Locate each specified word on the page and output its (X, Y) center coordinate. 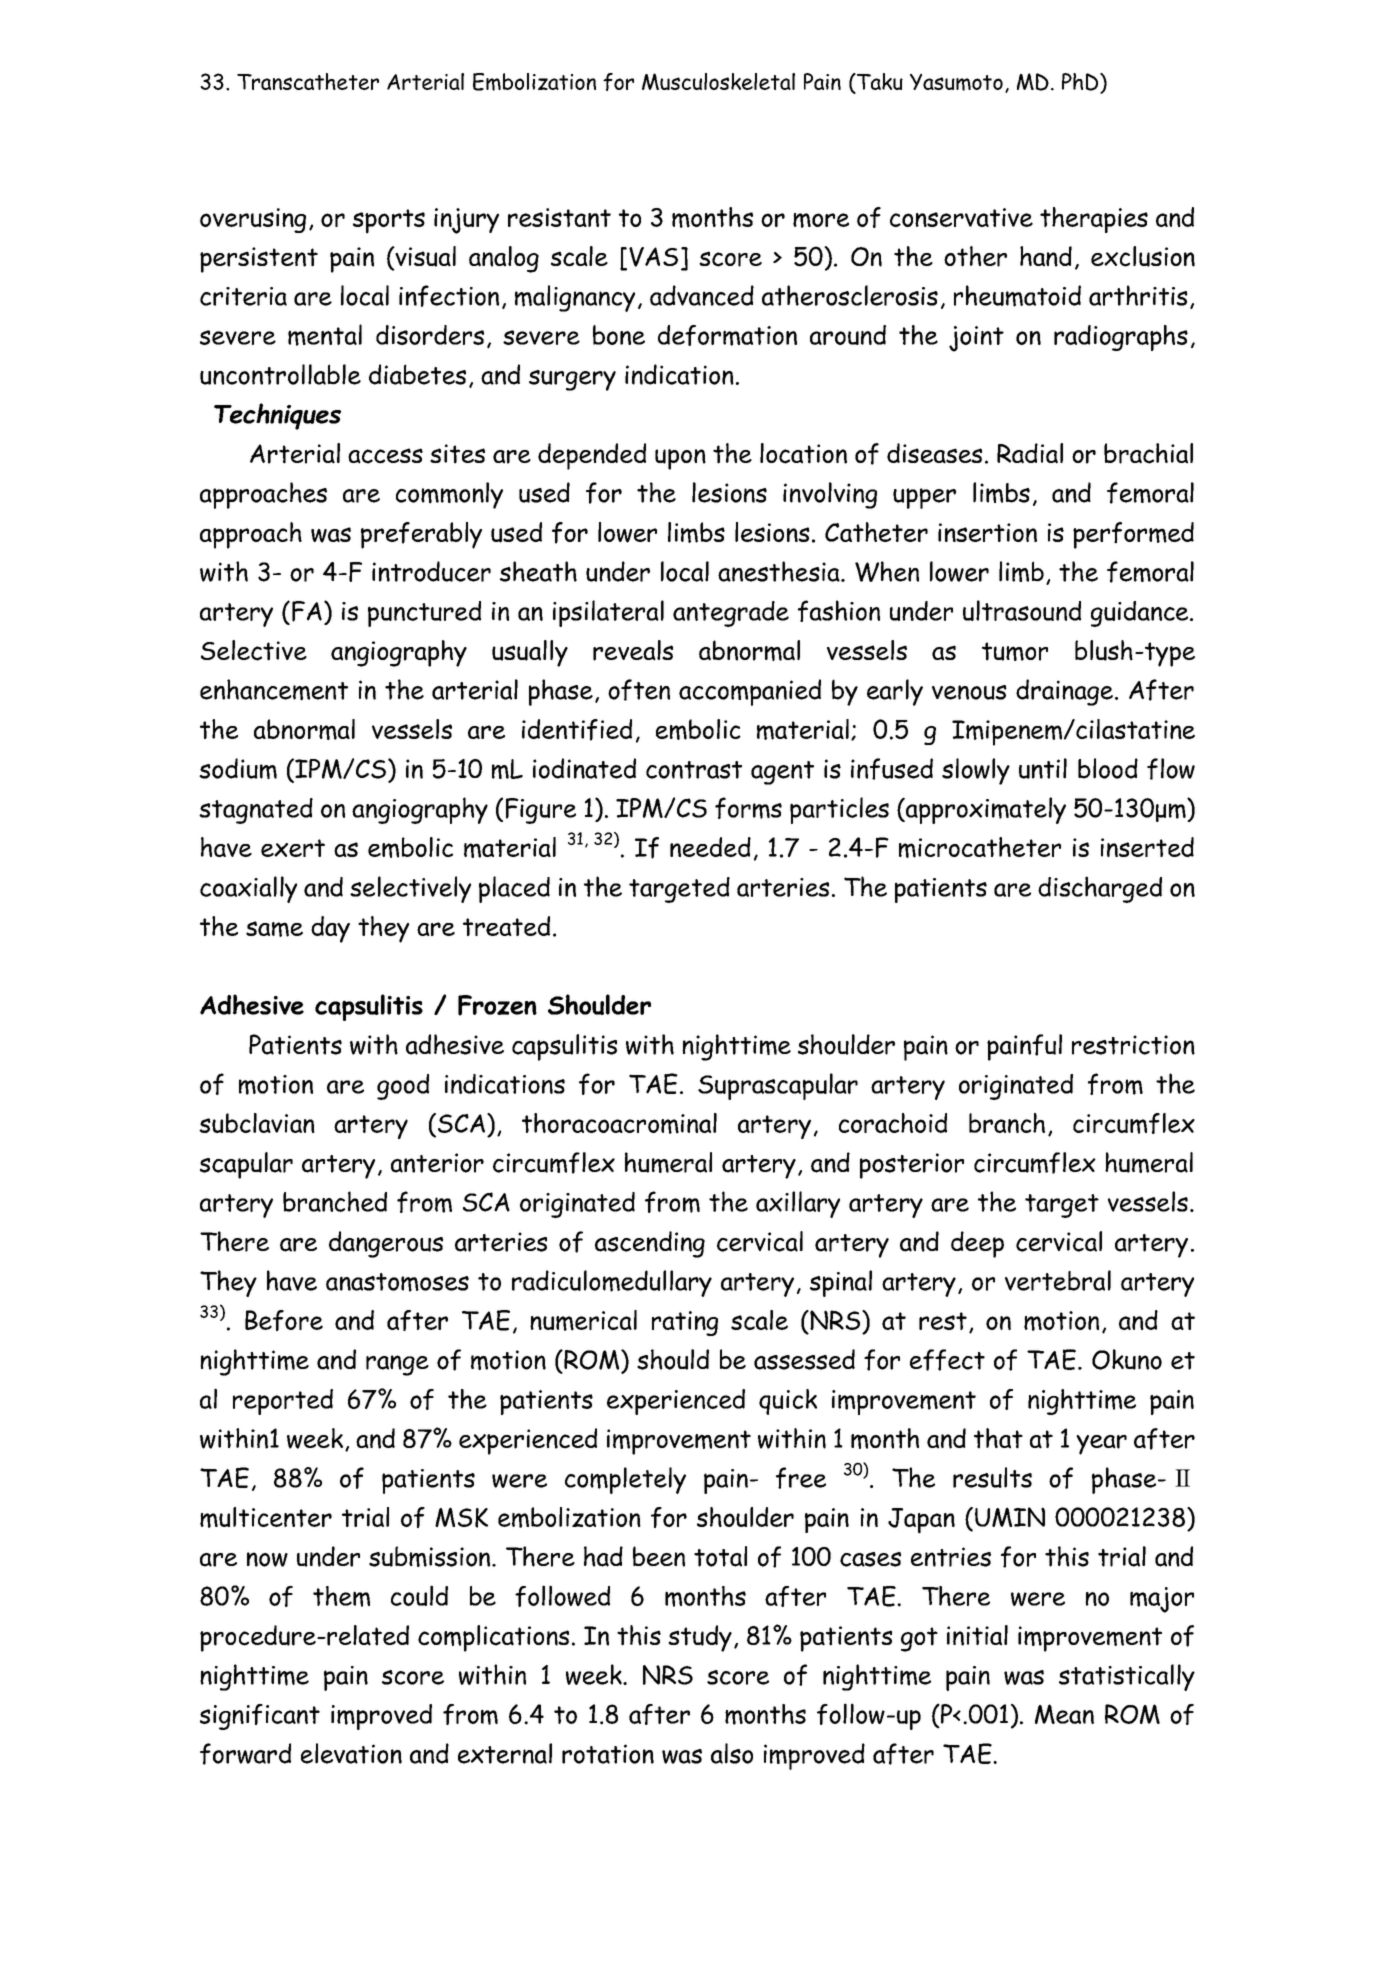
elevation (351, 1753)
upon (680, 459)
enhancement (274, 690)
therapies (1094, 220)
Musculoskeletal (718, 81)
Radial (1030, 453)
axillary (798, 1204)
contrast (694, 770)
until (1043, 768)
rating (685, 1323)
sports (389, 221)
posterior (912, 1166)
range (397, 1365)
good (403, 1087)
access (385, 456)
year (1101, 1445)
